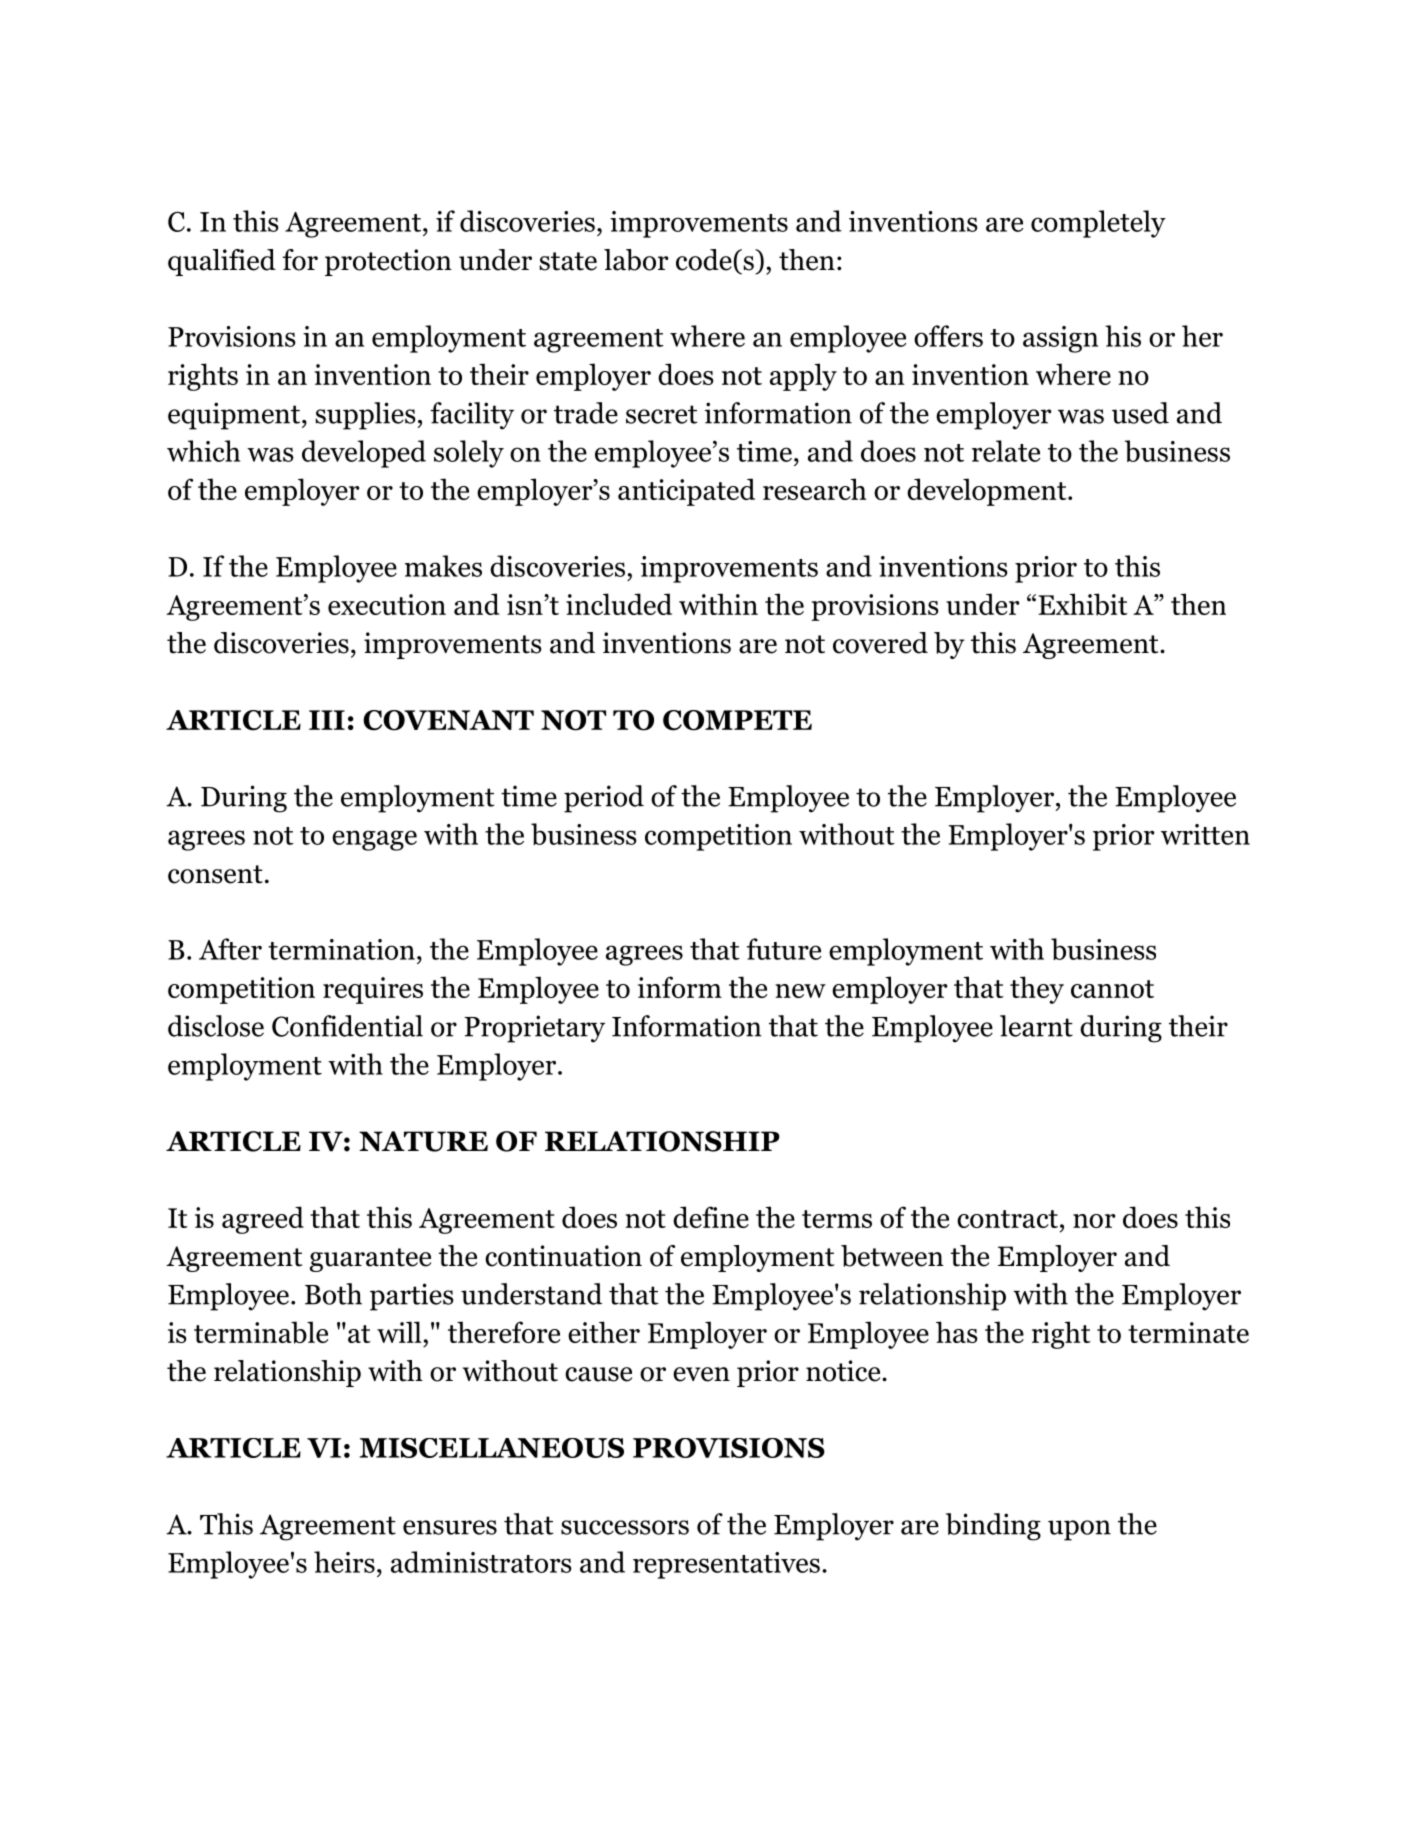  What do you see at coordinates (726, 1565) in the image?
I see `representatives` at bounding box center [726, 1565].
